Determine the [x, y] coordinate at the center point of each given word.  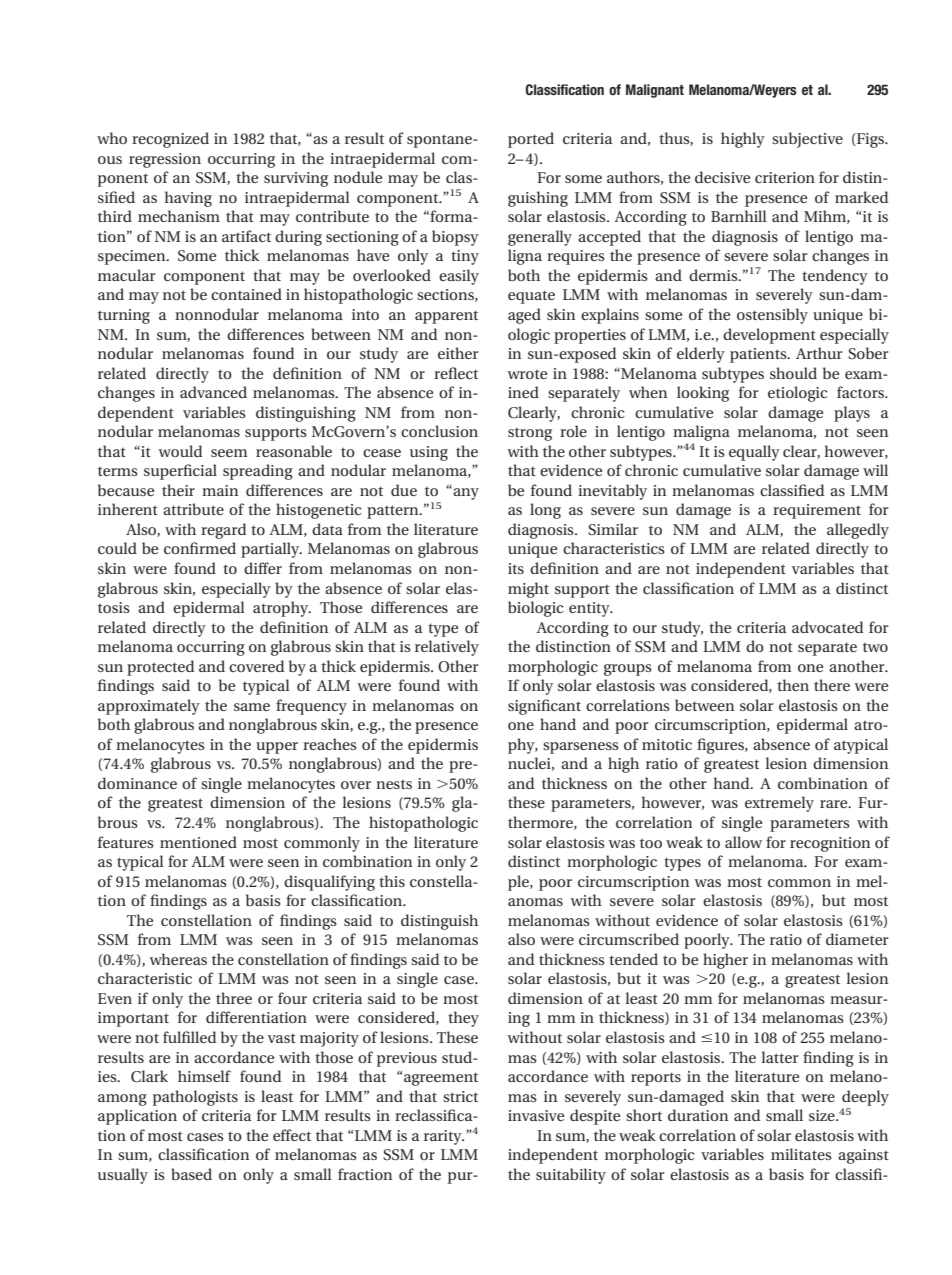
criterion [785, 177]
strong [530, 434]
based [191, 1174]
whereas [178, 959]
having [188, 199]
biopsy [455, 238]
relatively [447, 648]
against [863, 1156]
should [793, 373]
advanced [213, 392]
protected [160, 668]
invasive [536, 1115]
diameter [857, 939]
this [392, 881]
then [793, 685]
